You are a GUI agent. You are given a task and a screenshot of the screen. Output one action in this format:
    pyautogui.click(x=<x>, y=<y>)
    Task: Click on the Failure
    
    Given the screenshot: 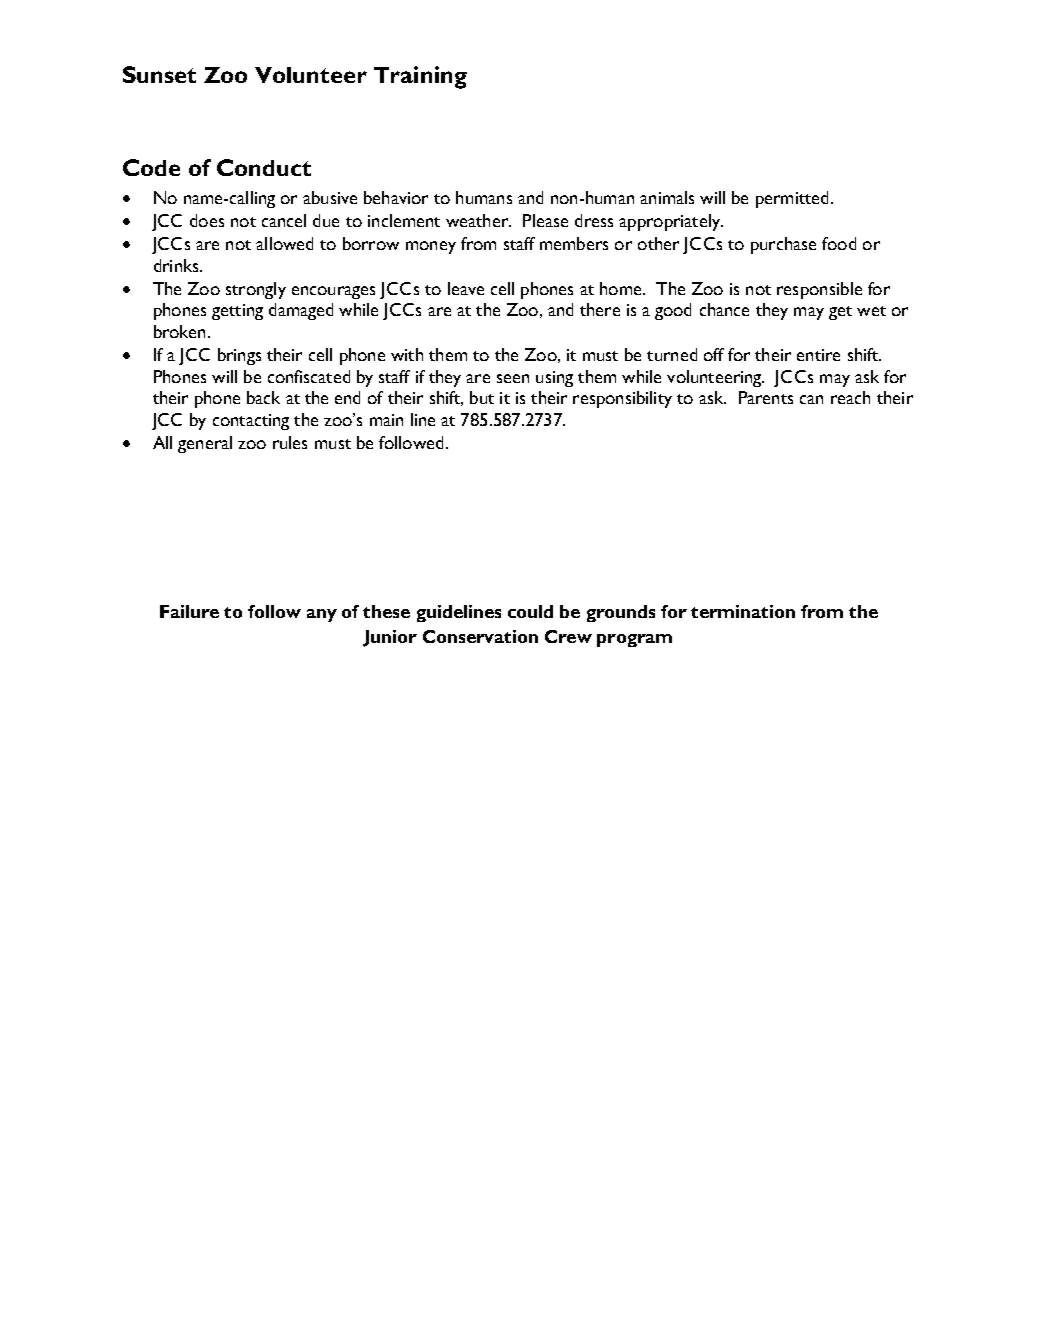 What is the action you would take?
    pyautogui.click(x=189, y=611)
